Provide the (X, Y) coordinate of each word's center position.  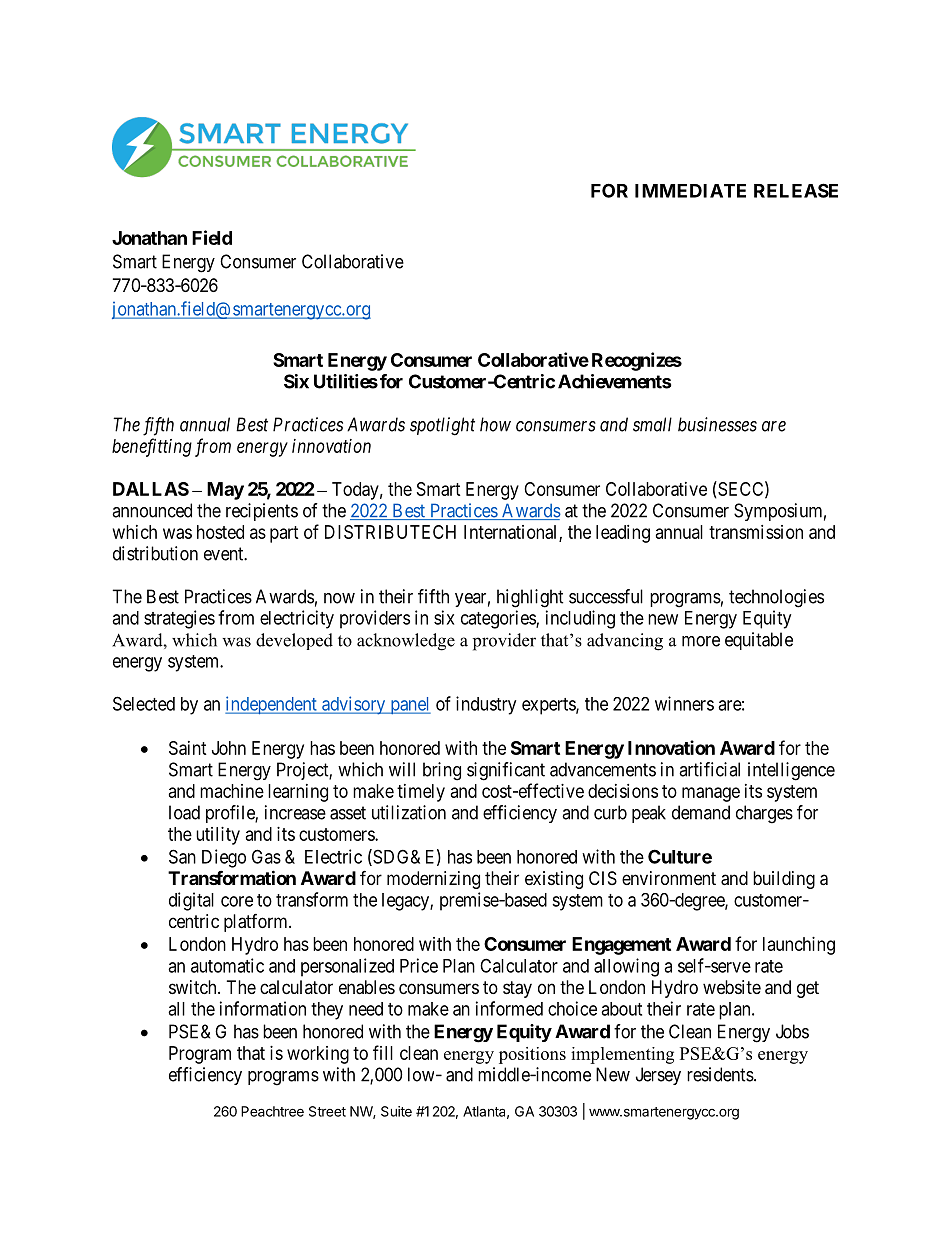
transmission (756, 532)
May (225, 491)
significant (506, 771)
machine (232, 791)
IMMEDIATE (690, 191)
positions (532, 1055)
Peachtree (272, 1111)
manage (711, 794)
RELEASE (796, 190)
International (512, 533)
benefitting (152, 447)
